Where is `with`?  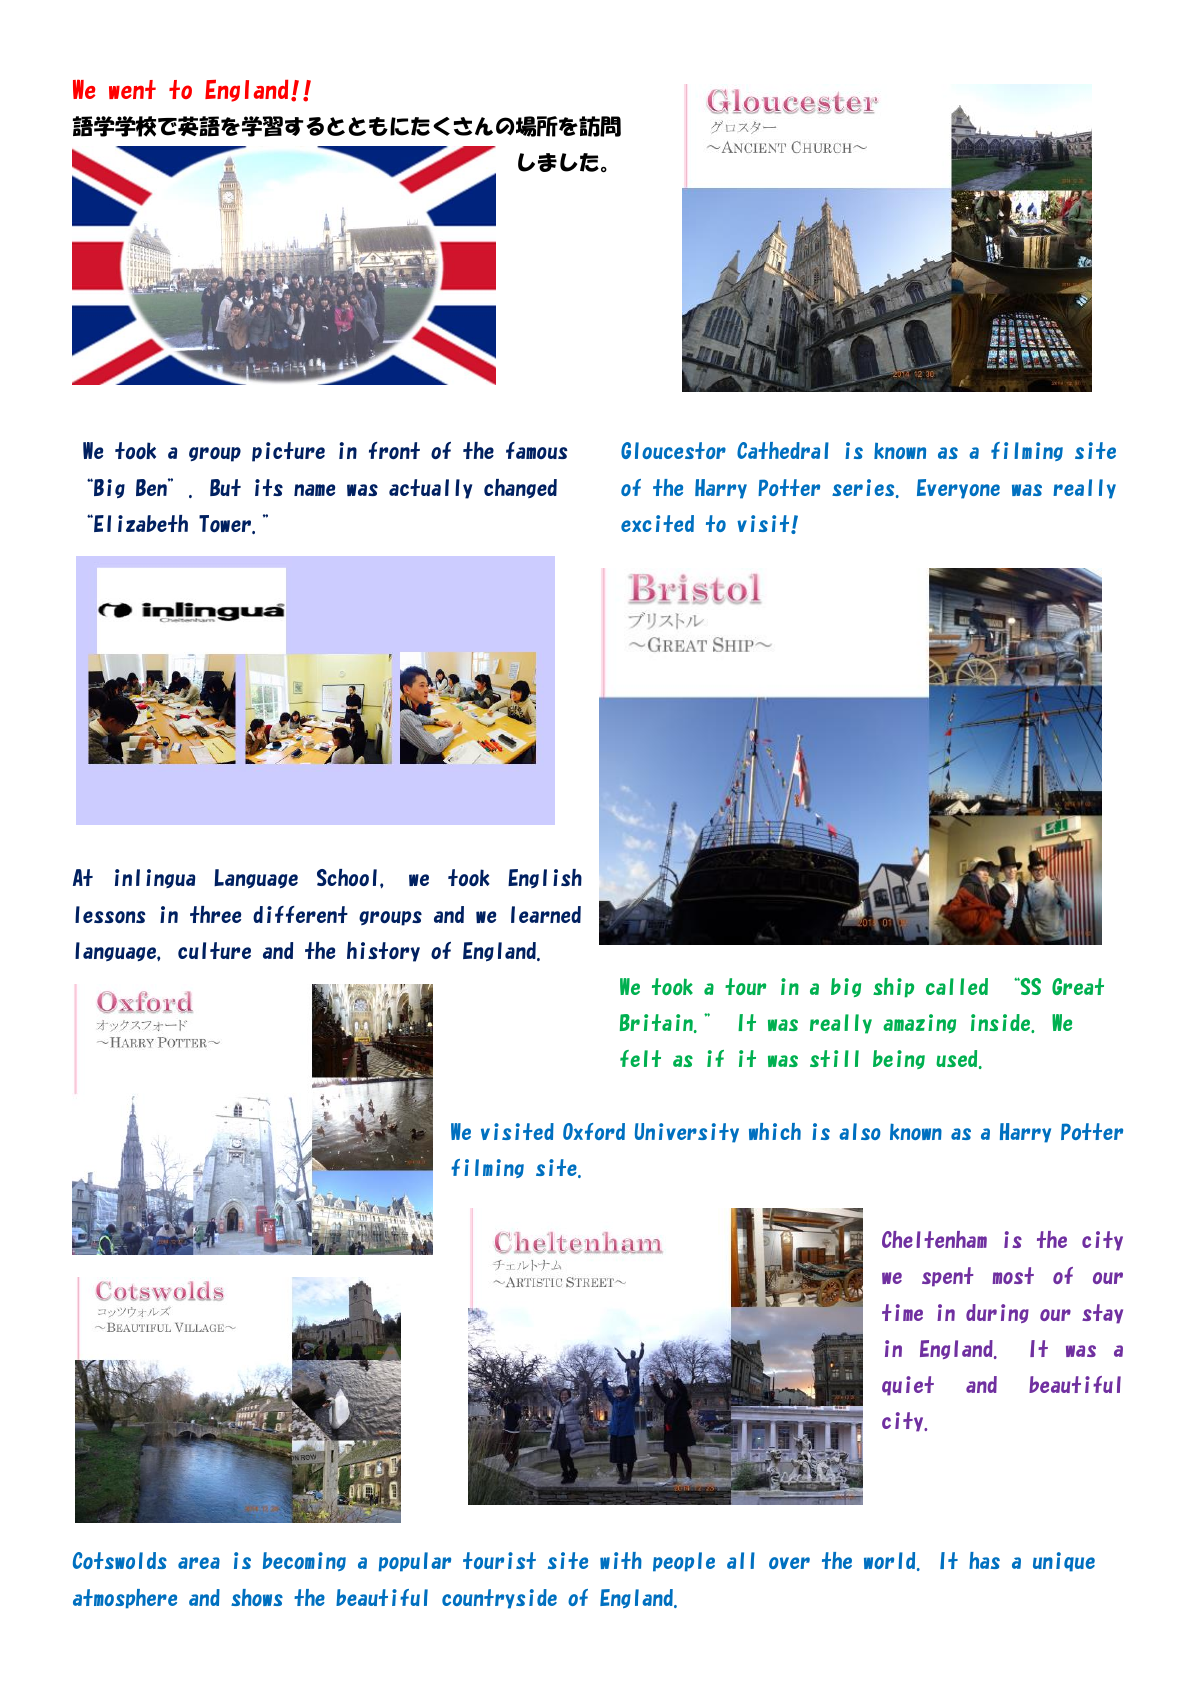 with is located at coordinates (621, 1560).
